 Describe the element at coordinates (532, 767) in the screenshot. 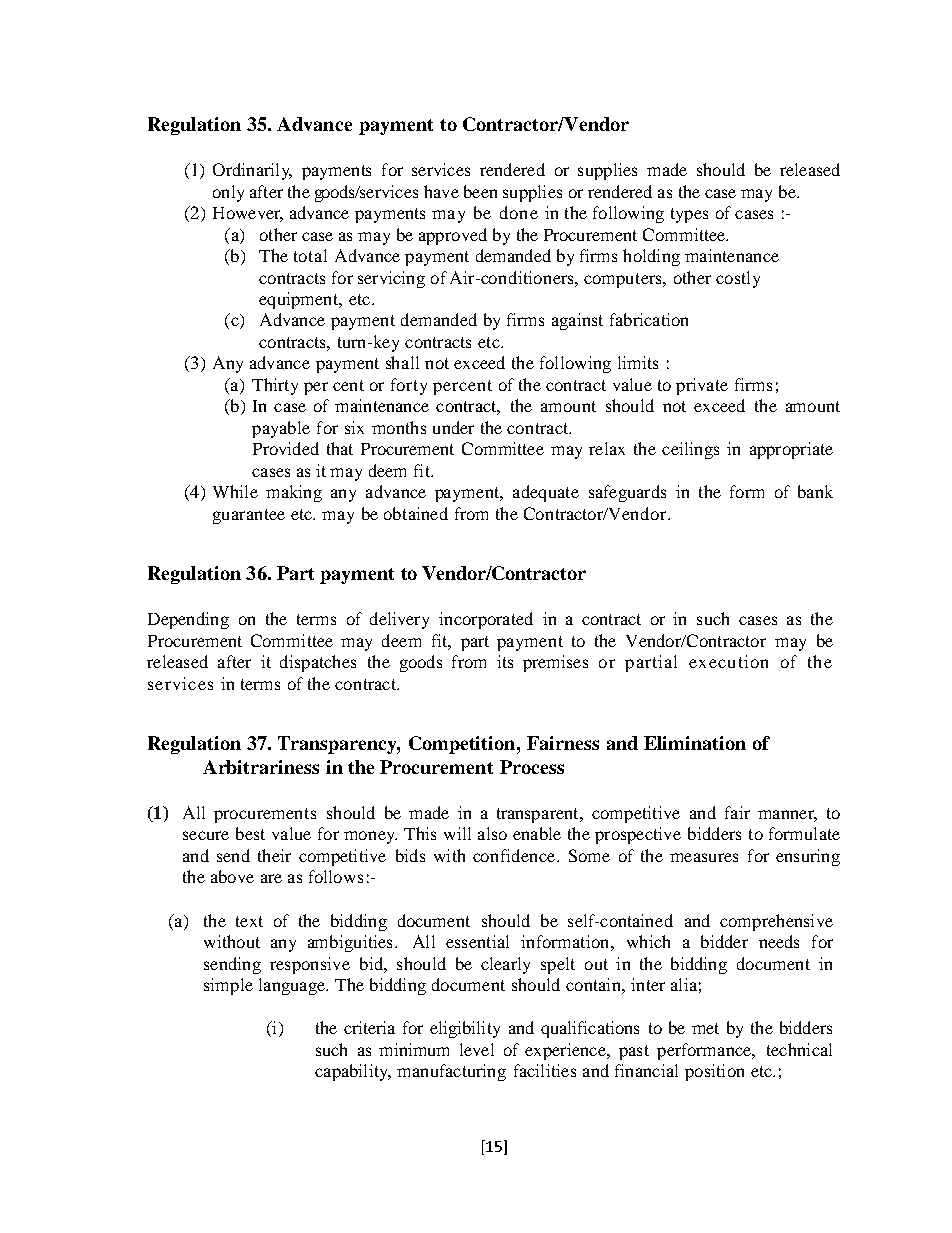

I see `Process` at that location.
